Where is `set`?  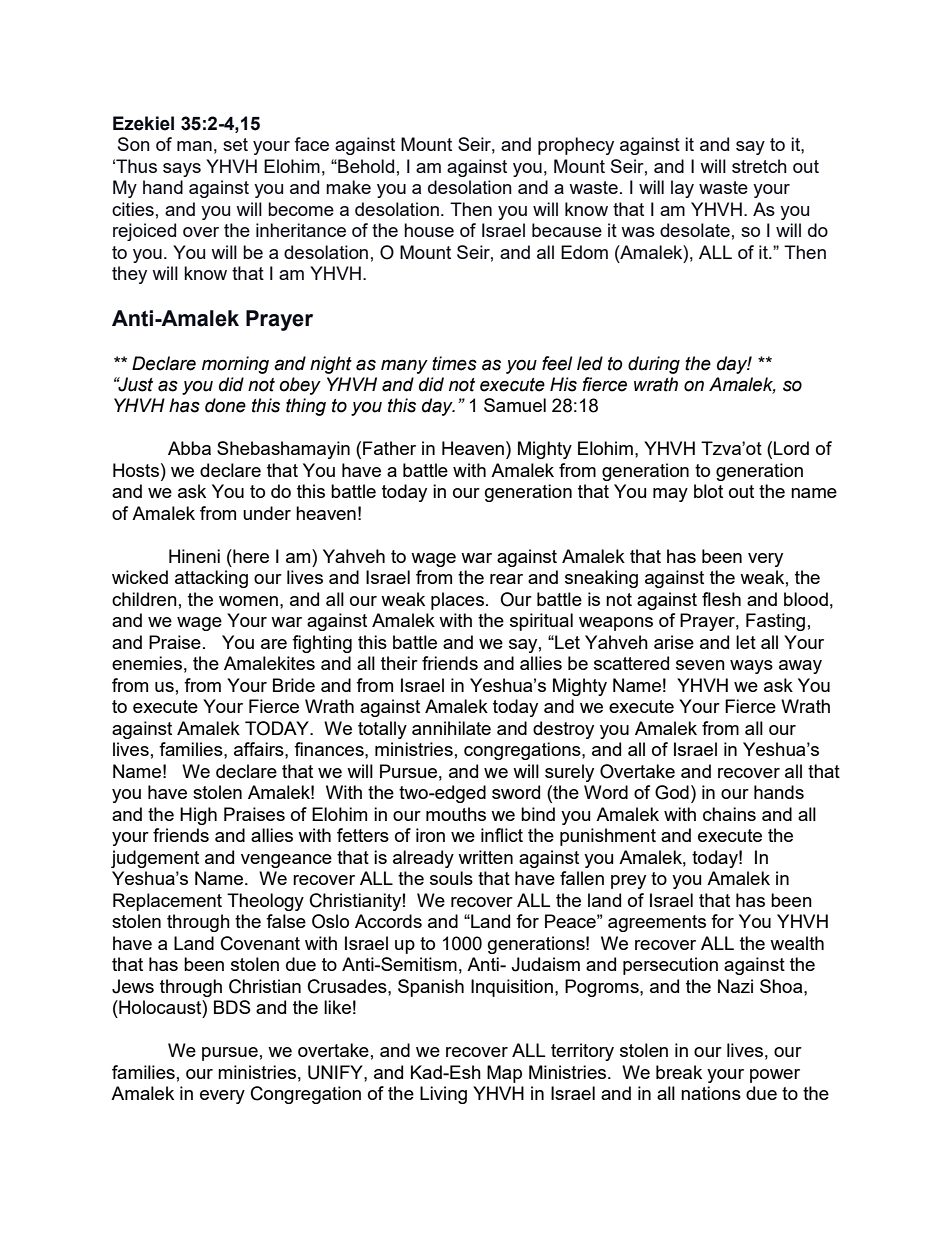
set is located at coordinates (235, 144).
